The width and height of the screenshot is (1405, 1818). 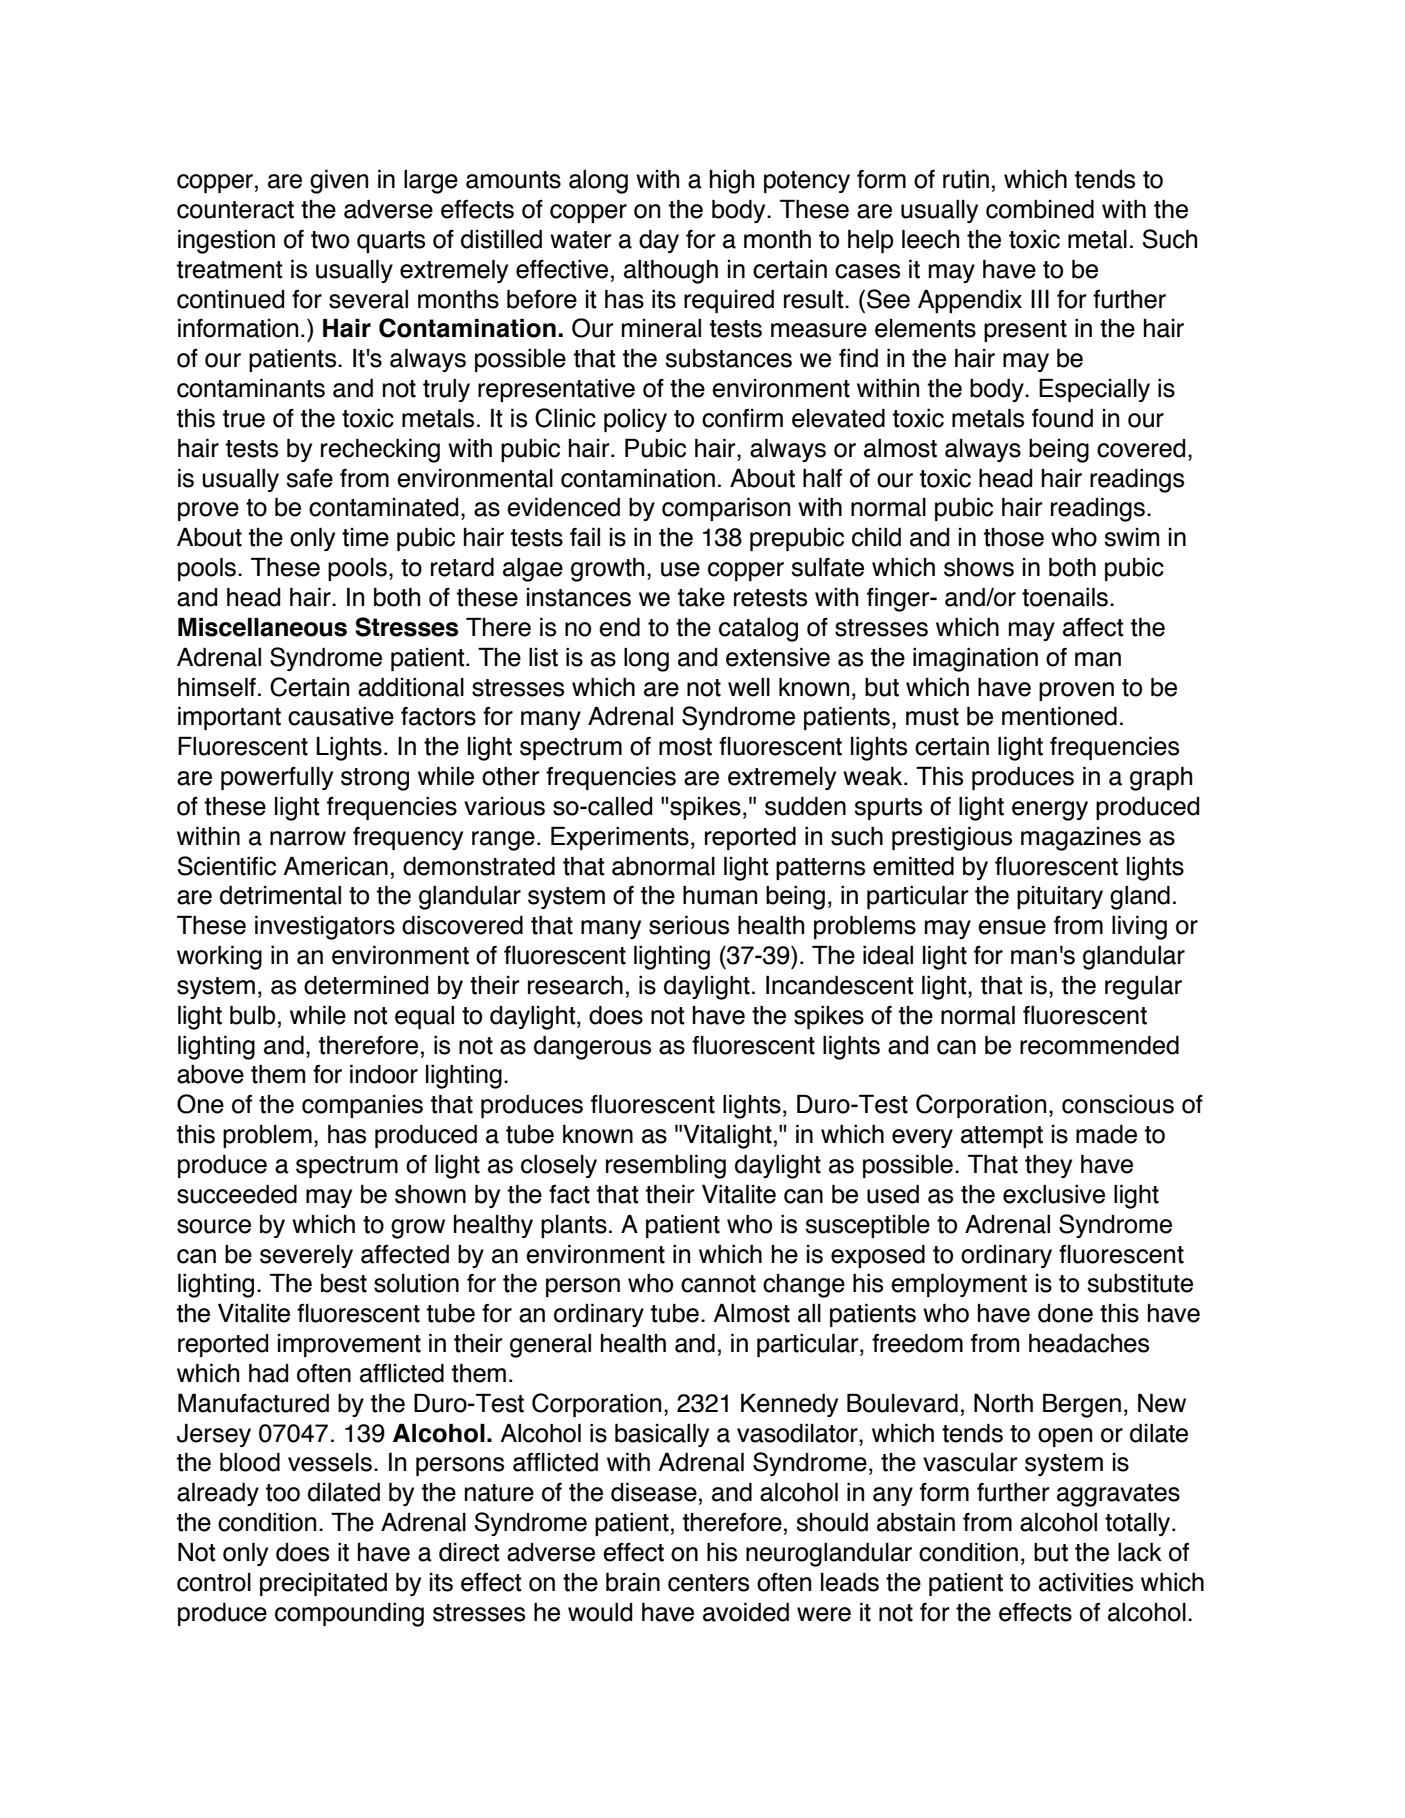 I want to click on precipitated, so click(x=323, y=1584).
